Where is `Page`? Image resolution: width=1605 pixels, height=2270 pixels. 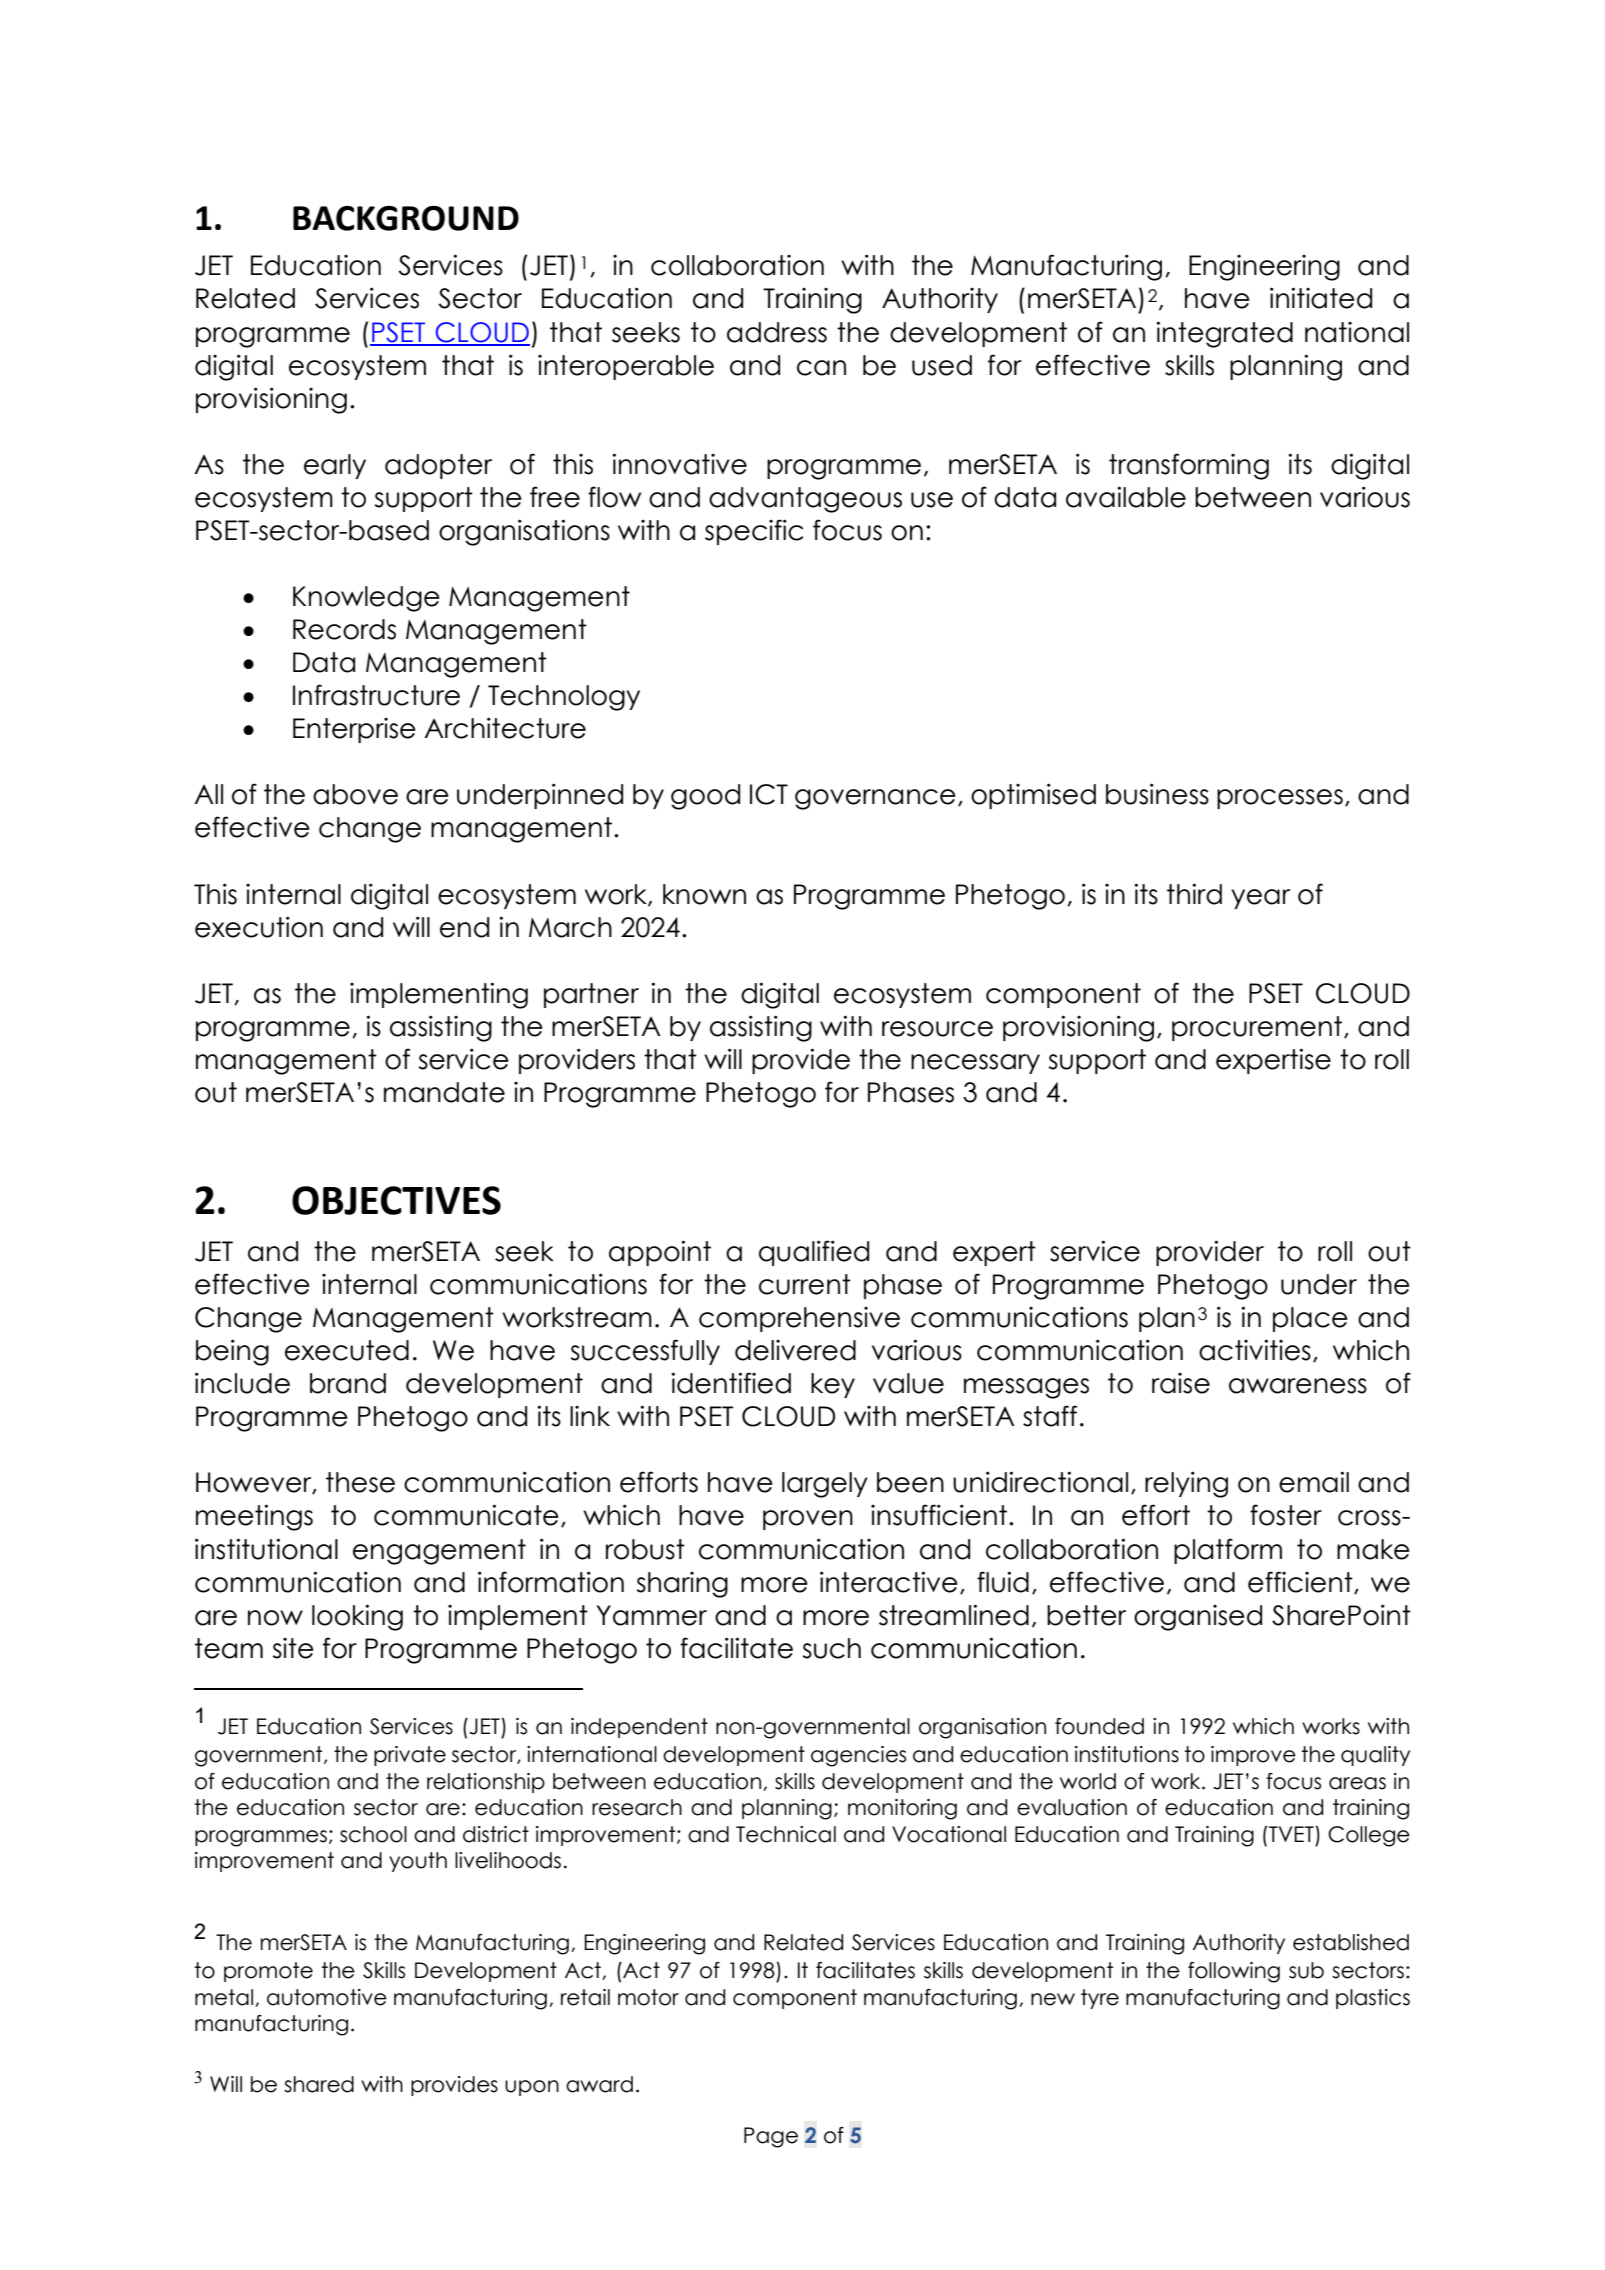 Page is located at coordinates (771, 2137).
